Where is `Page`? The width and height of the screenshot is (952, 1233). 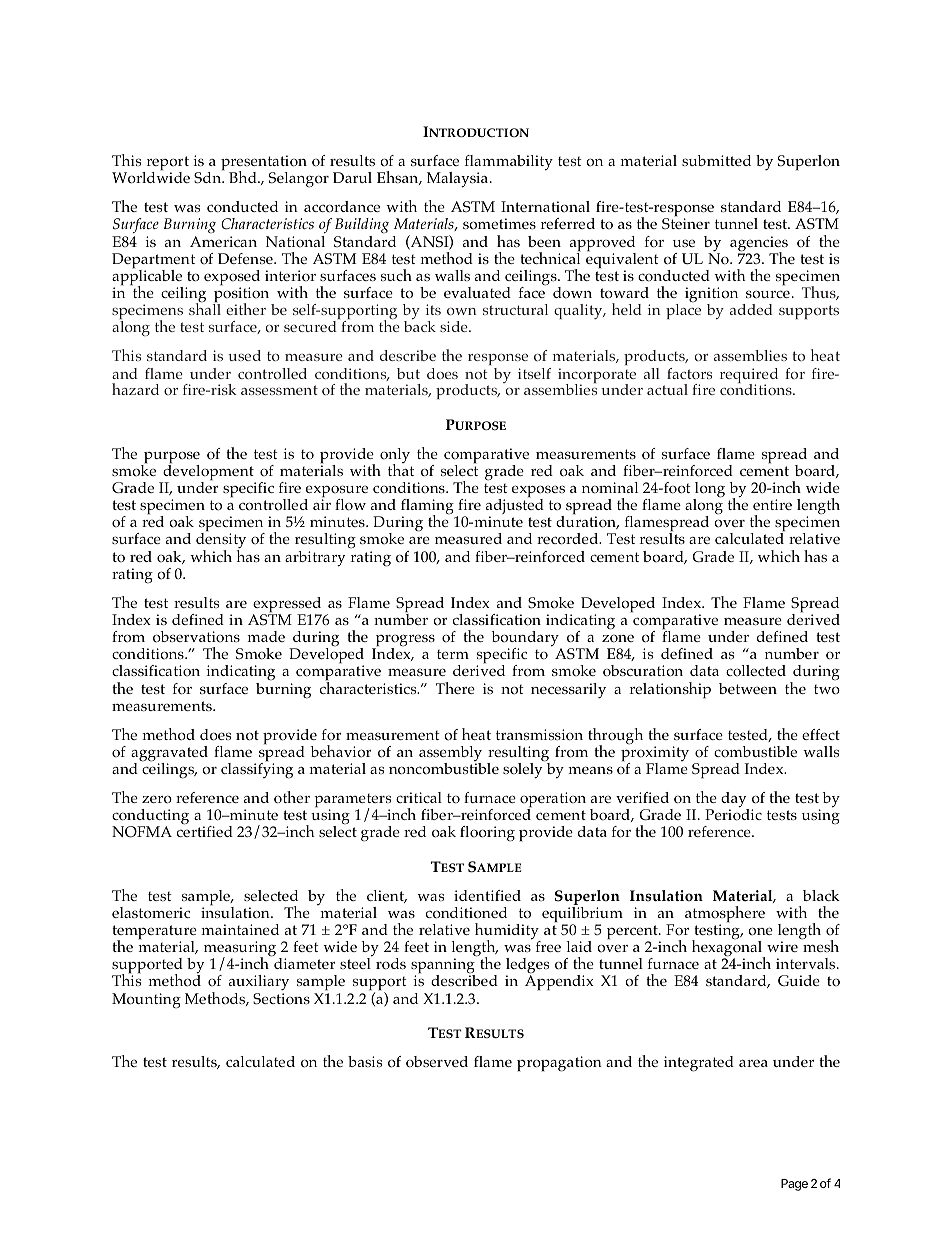 Page is located at coordinates (794, 1185).
